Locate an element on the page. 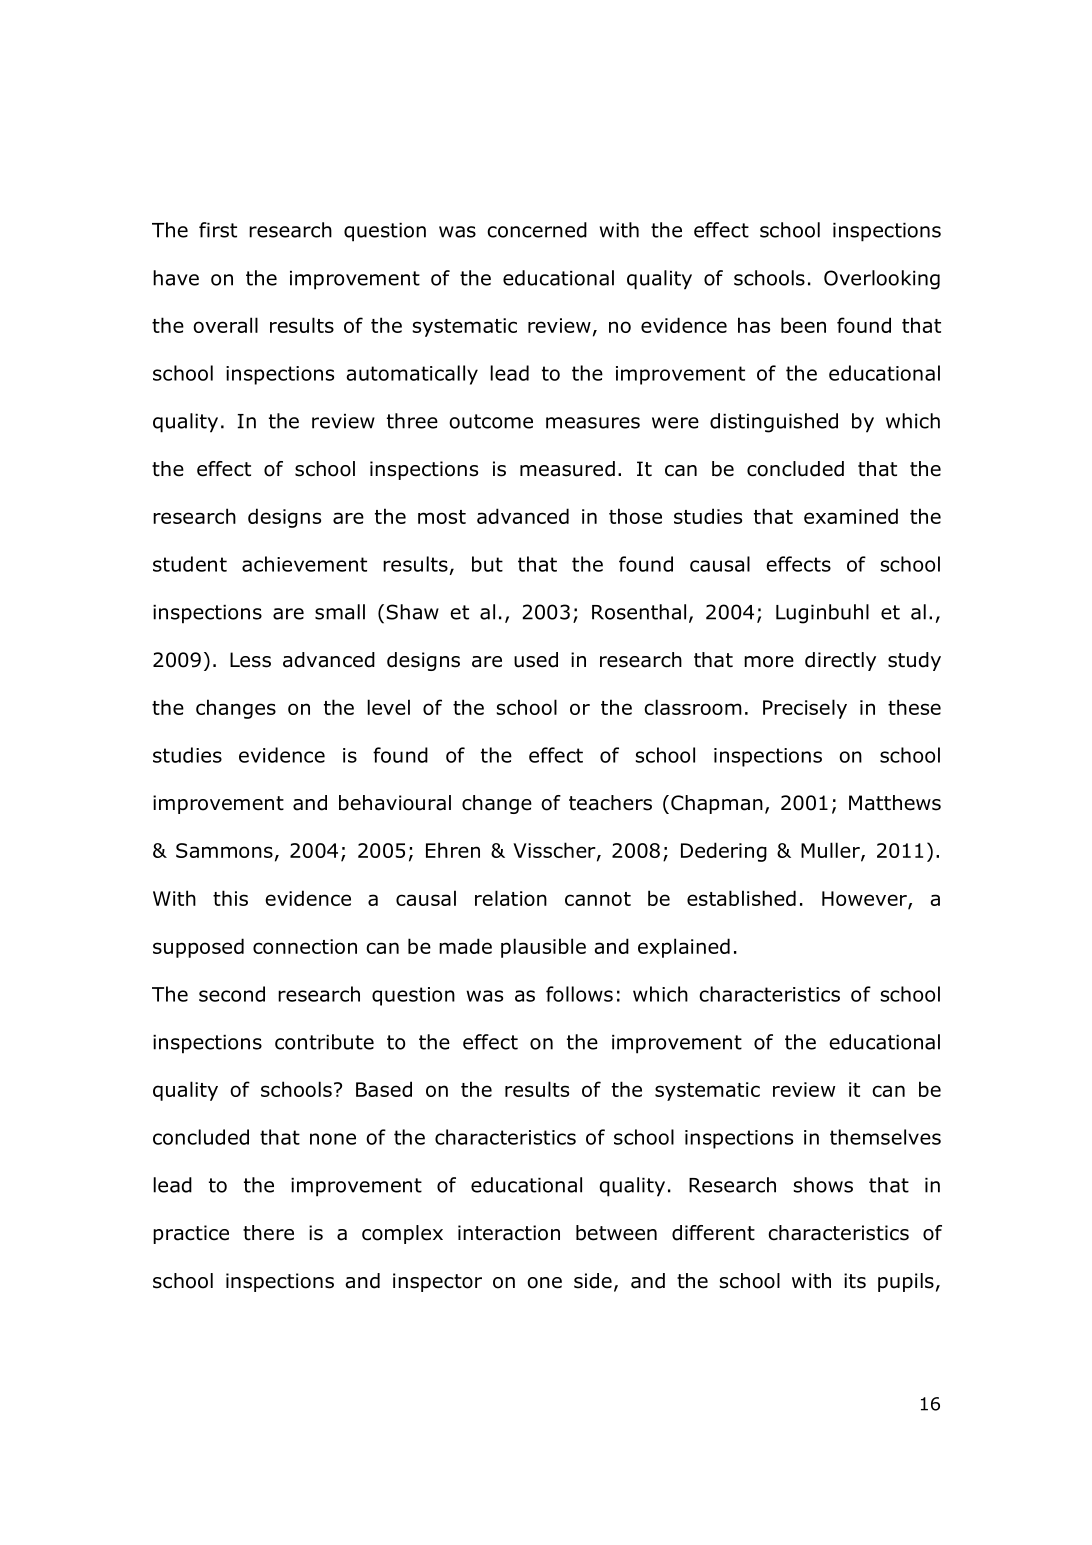 This document has width=1092, height=1545. second is located at coordinates (232, 994).
